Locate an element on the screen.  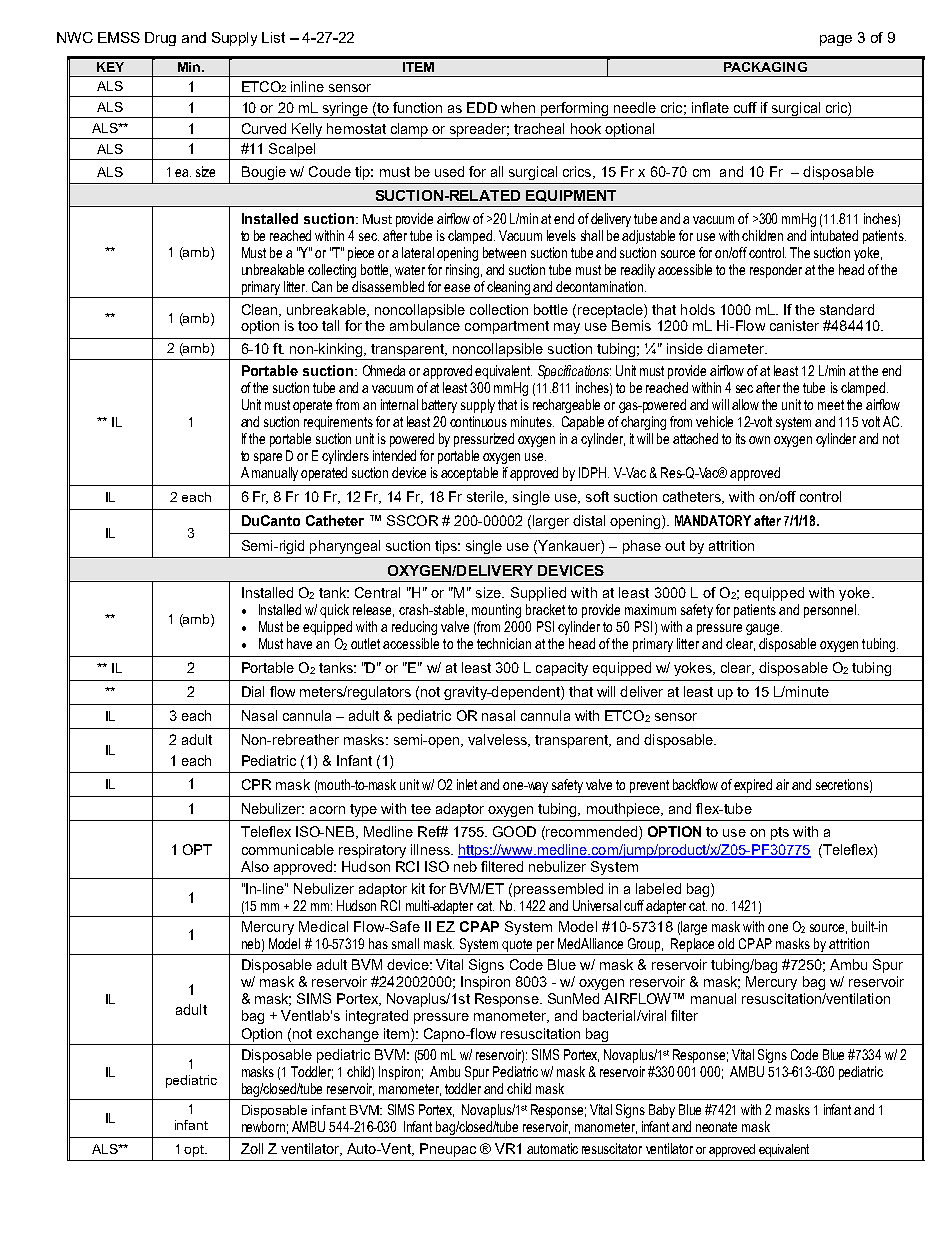
expired is located at coordinates (753, 786).
